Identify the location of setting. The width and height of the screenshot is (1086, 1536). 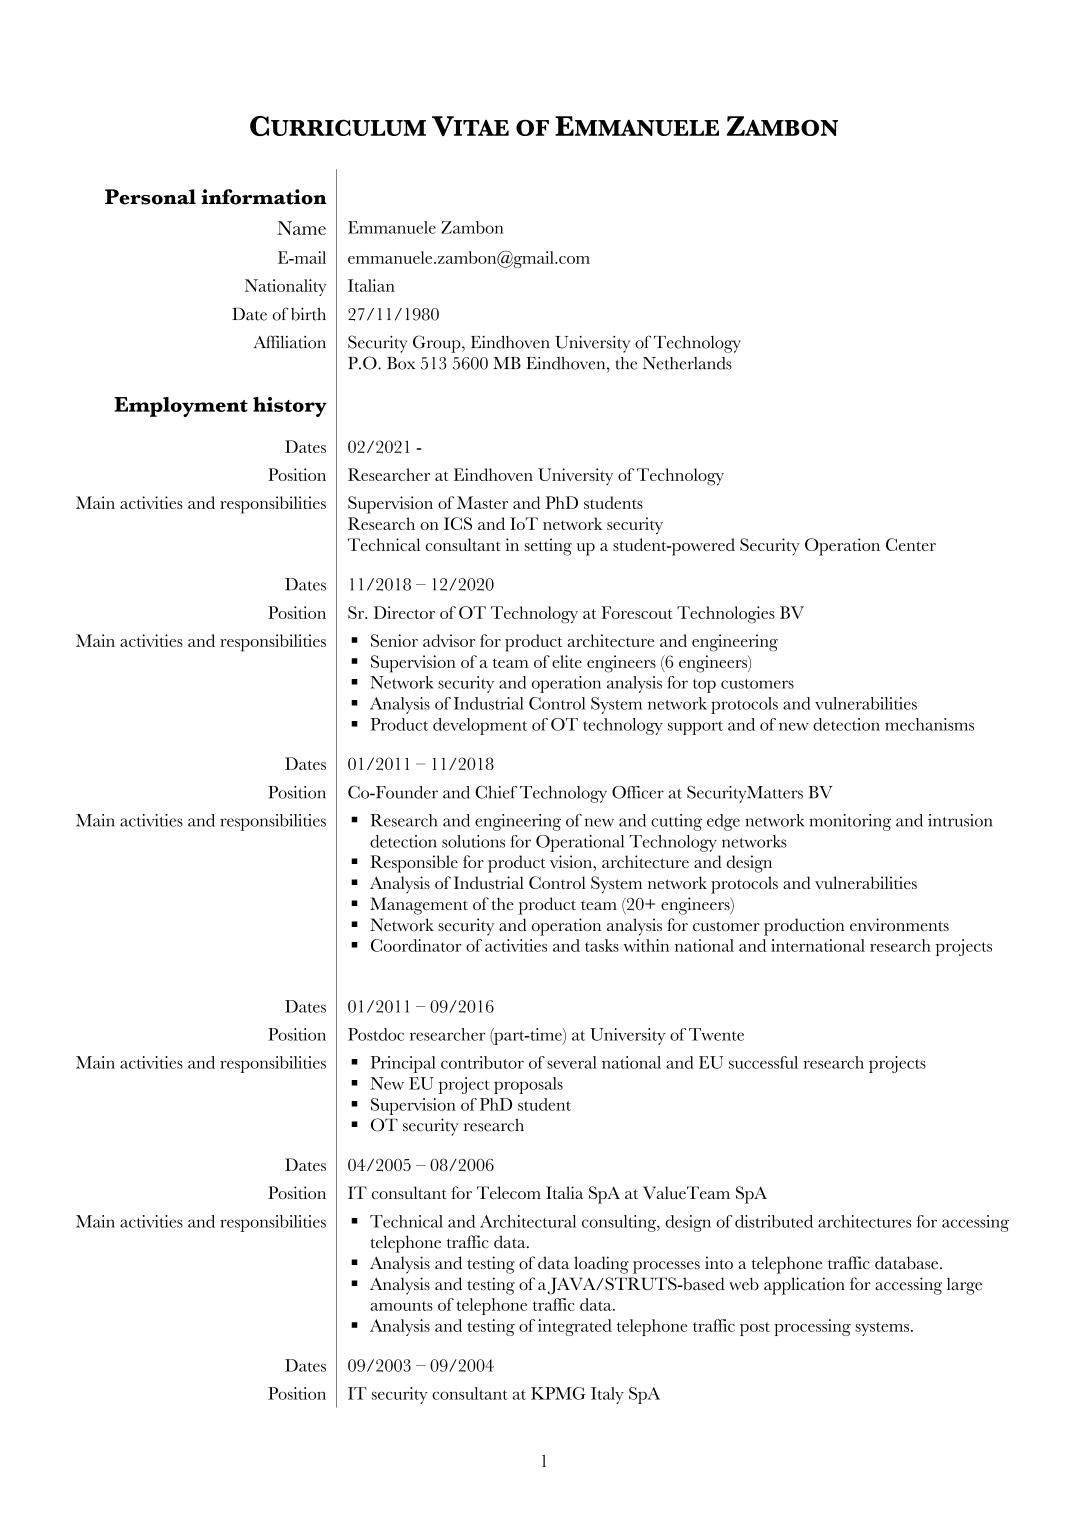
(548, 547).
